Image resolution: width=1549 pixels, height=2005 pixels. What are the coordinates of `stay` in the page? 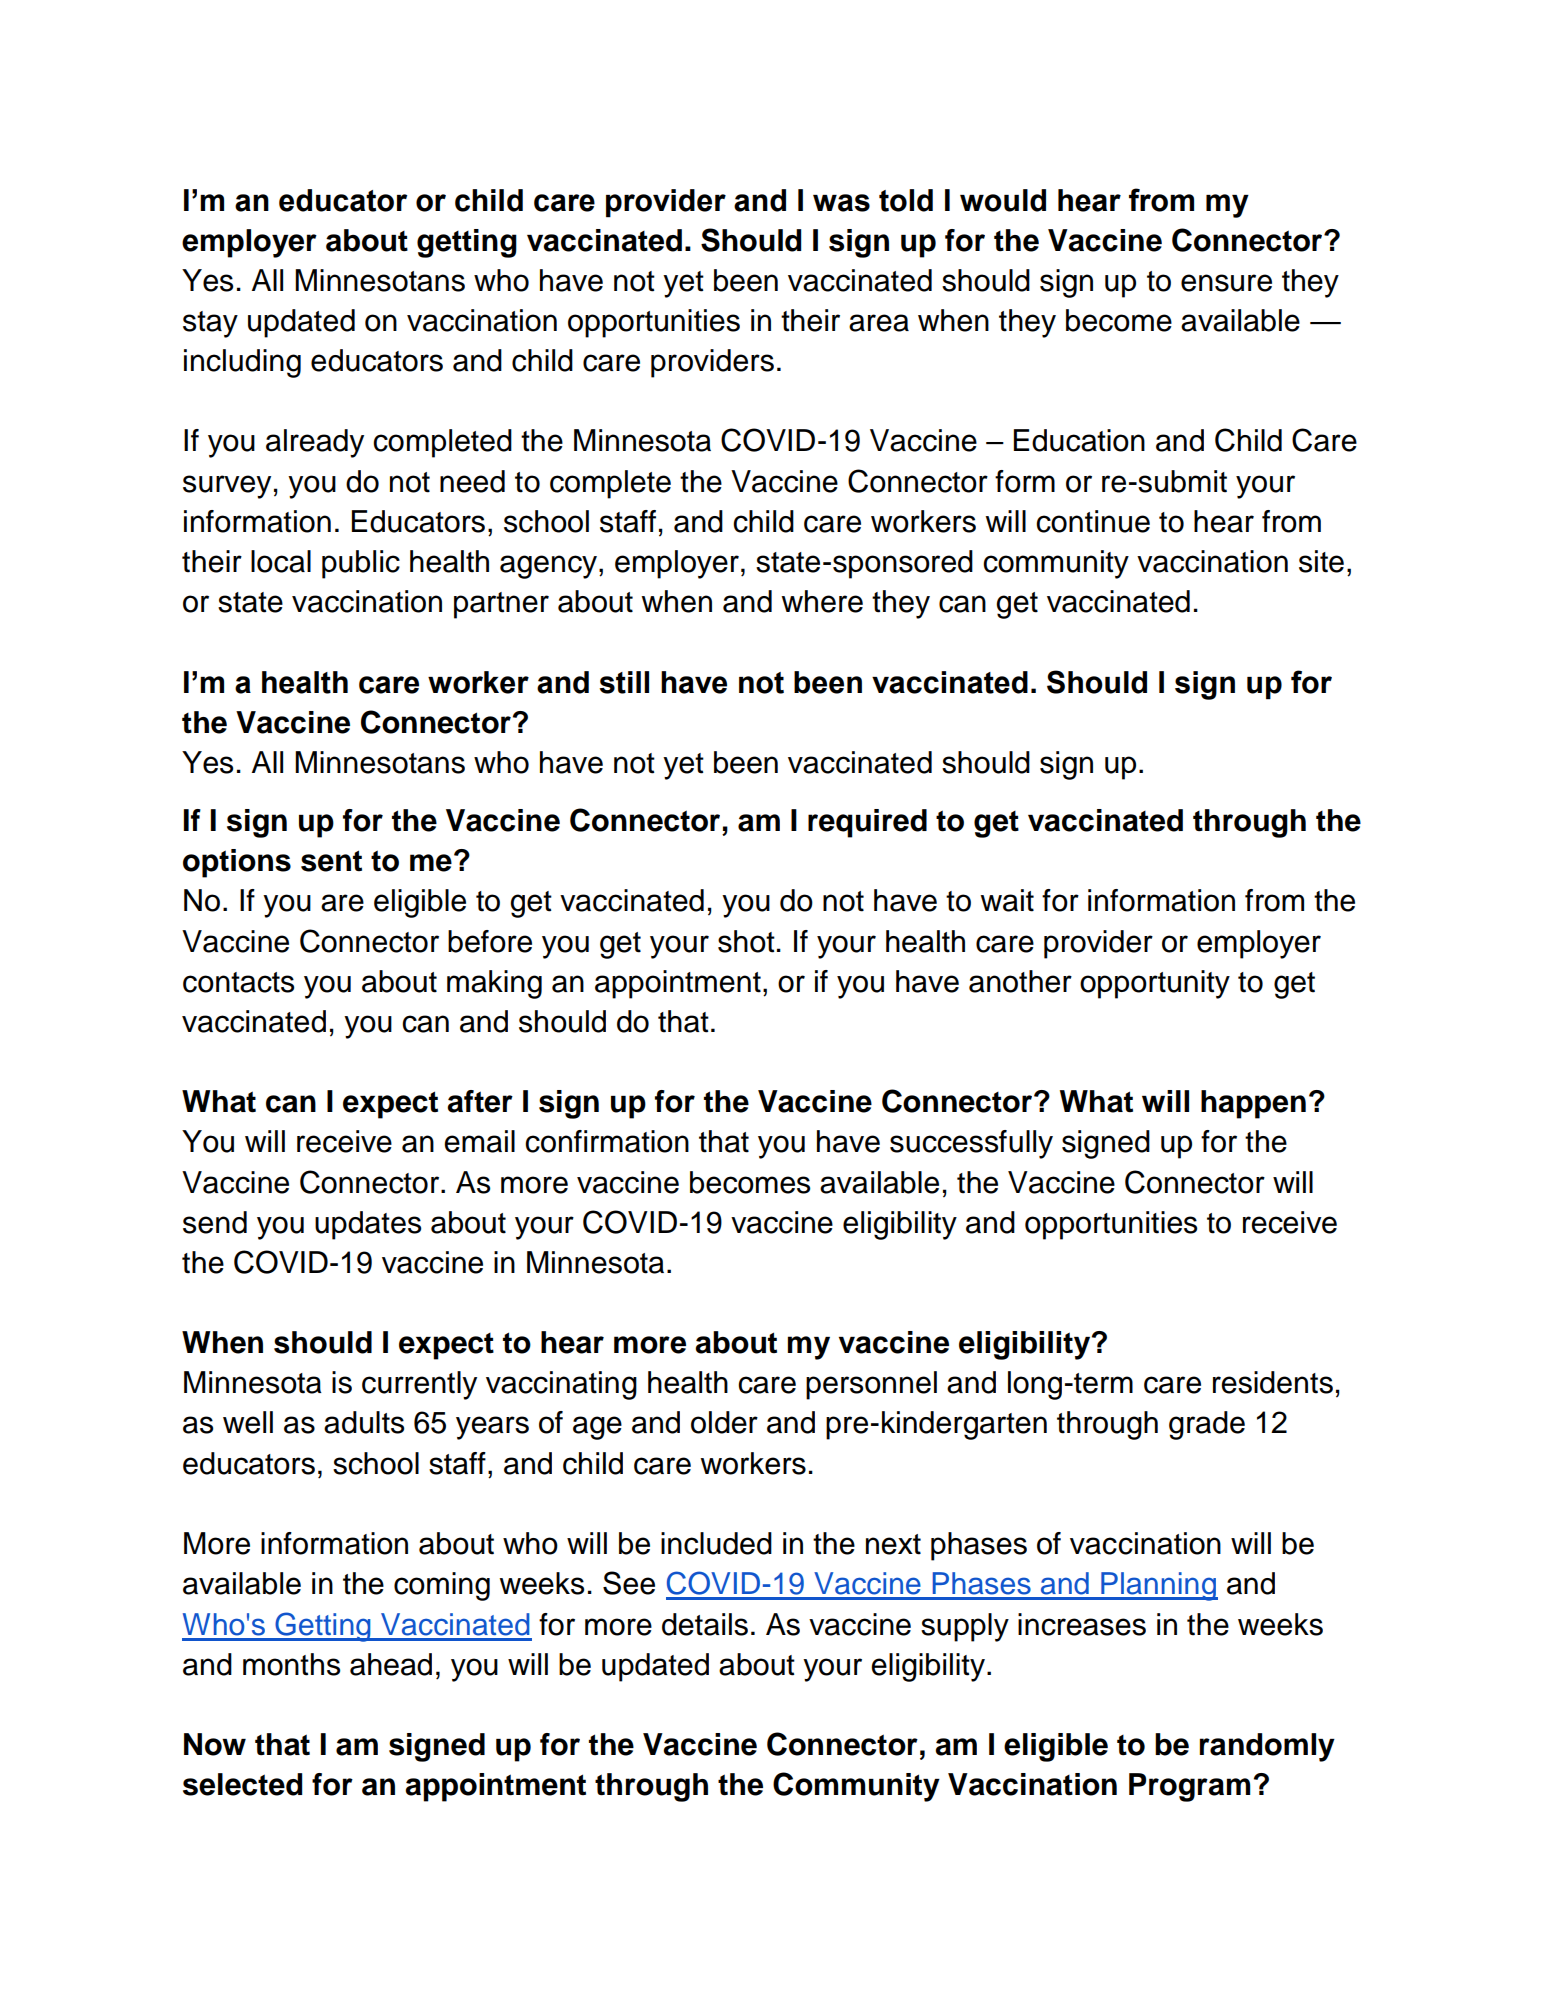 It's located at (210, 324).
